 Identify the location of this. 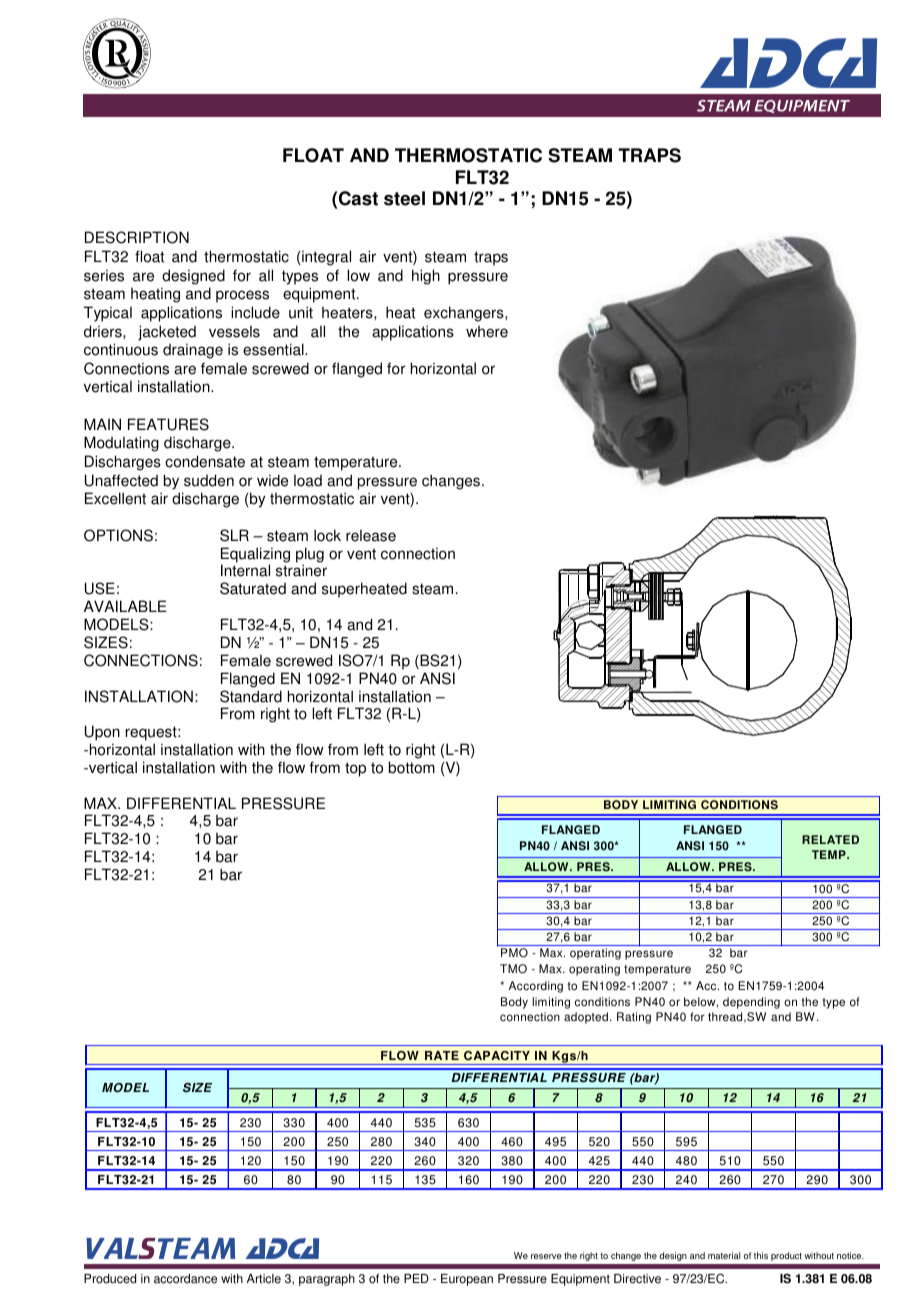
(761, 1255).
